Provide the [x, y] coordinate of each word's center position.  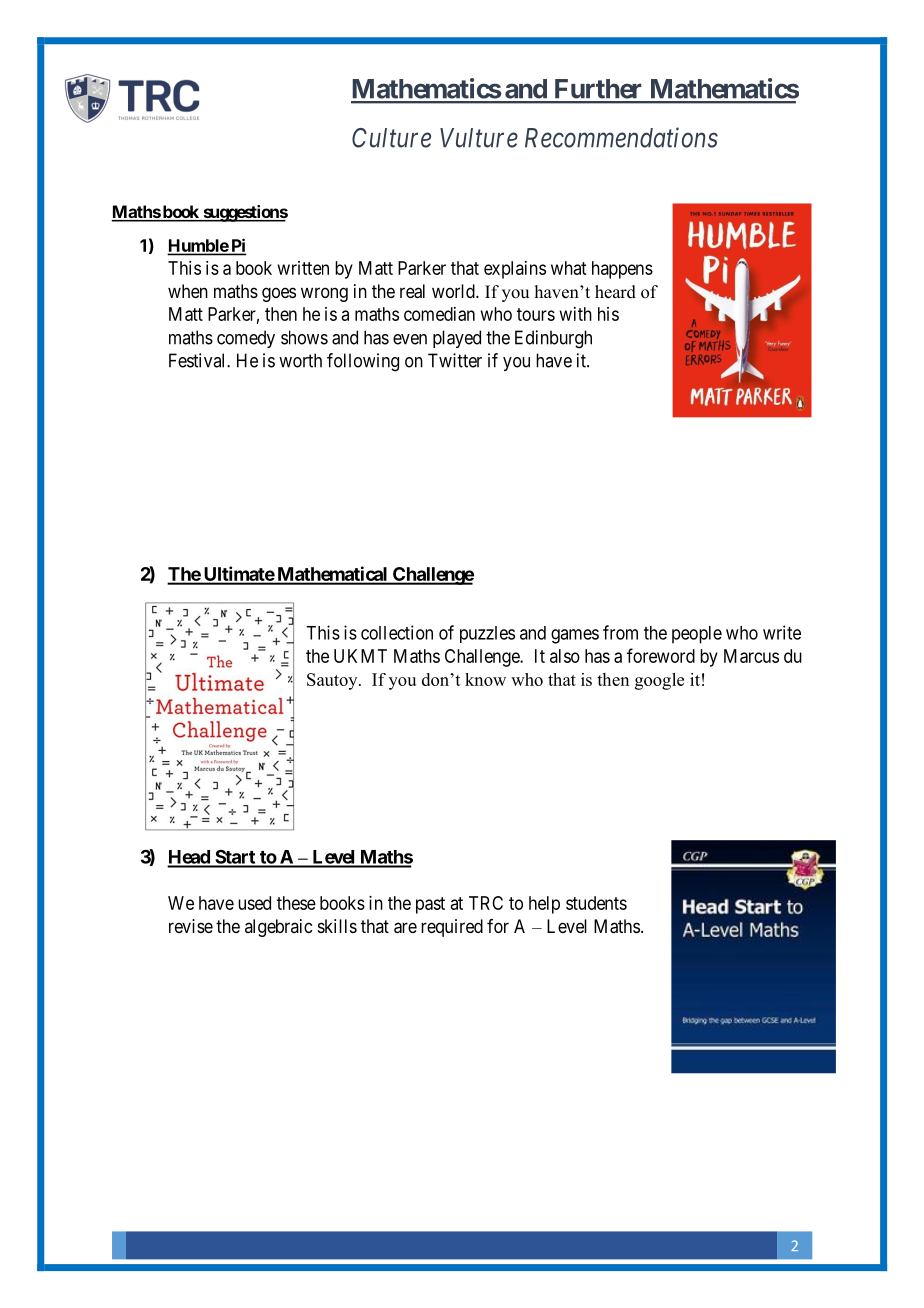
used [254, 903]
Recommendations [621, 137]
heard [615, 292]
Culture [391, 138]
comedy [246, 339]
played [457, 339]
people [697, 635]
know [485, 679]
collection [397, 632]
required [452, 928]
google [659, 681]
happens [622, 270]
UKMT [360, 656]
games [575, 636]
